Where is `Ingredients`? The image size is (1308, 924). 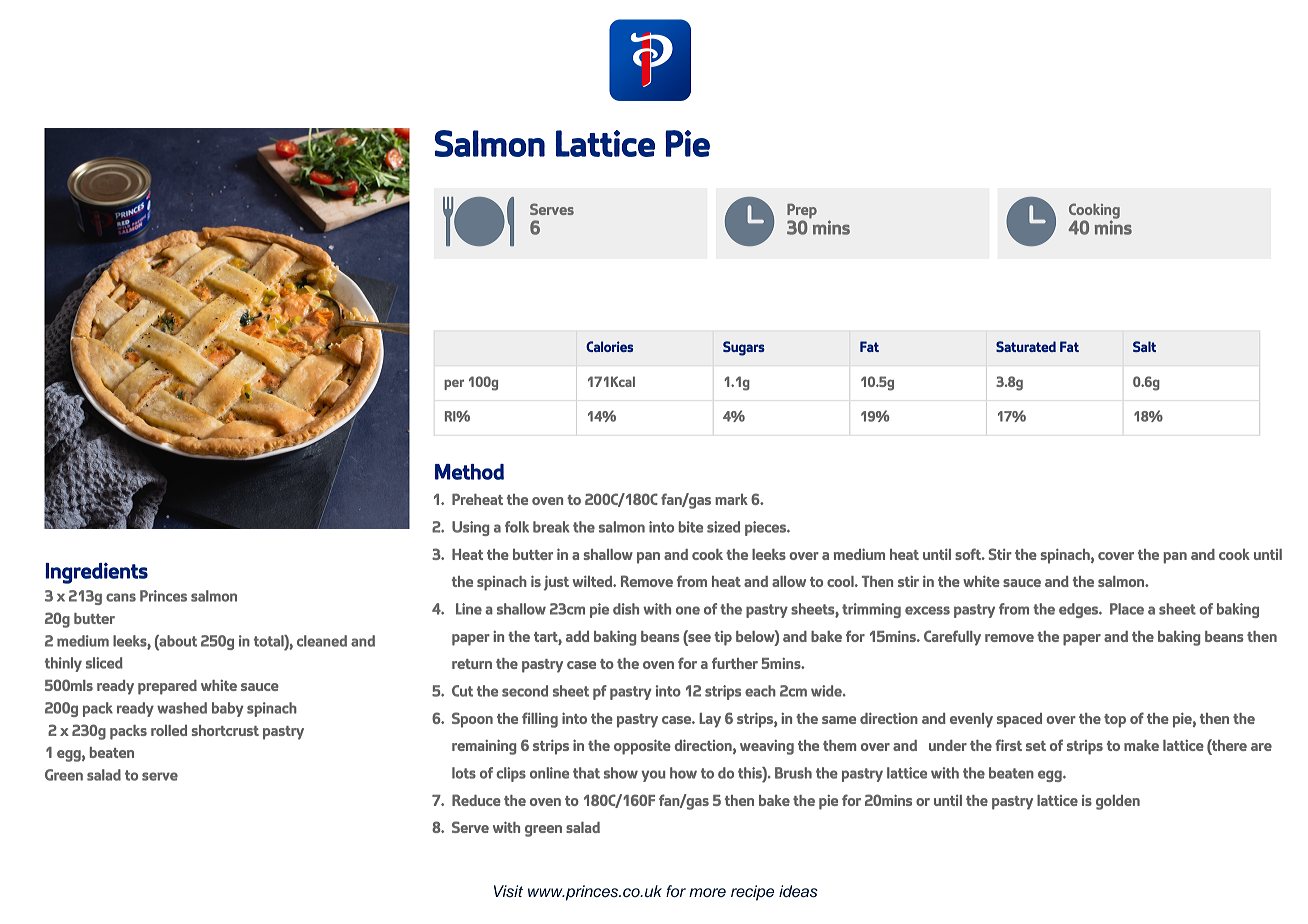 Ingredients is located at coordinates (96, 573).
